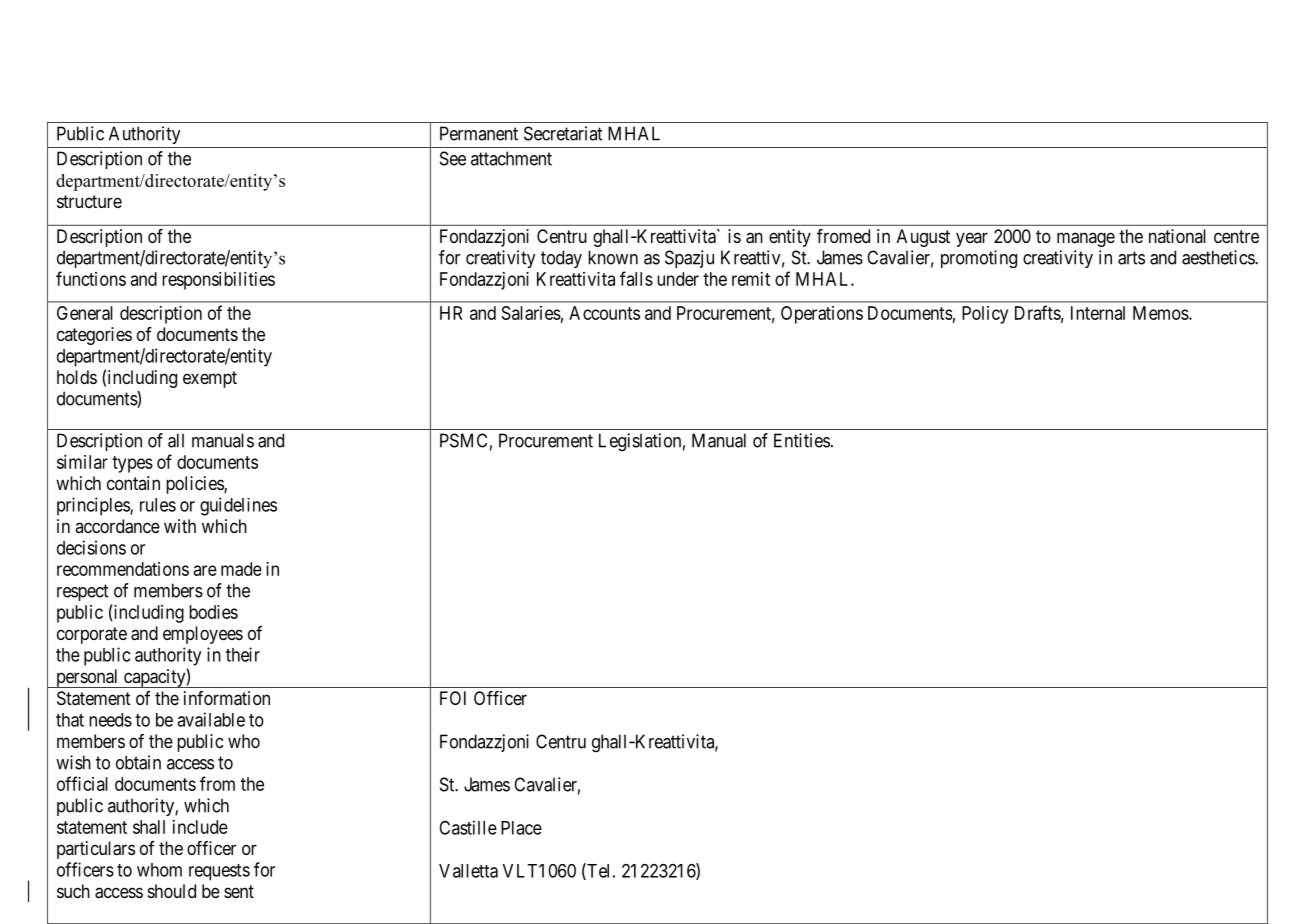 This screenshot has width=1308, height=924. I want to click on structure, so click(89, 201).
